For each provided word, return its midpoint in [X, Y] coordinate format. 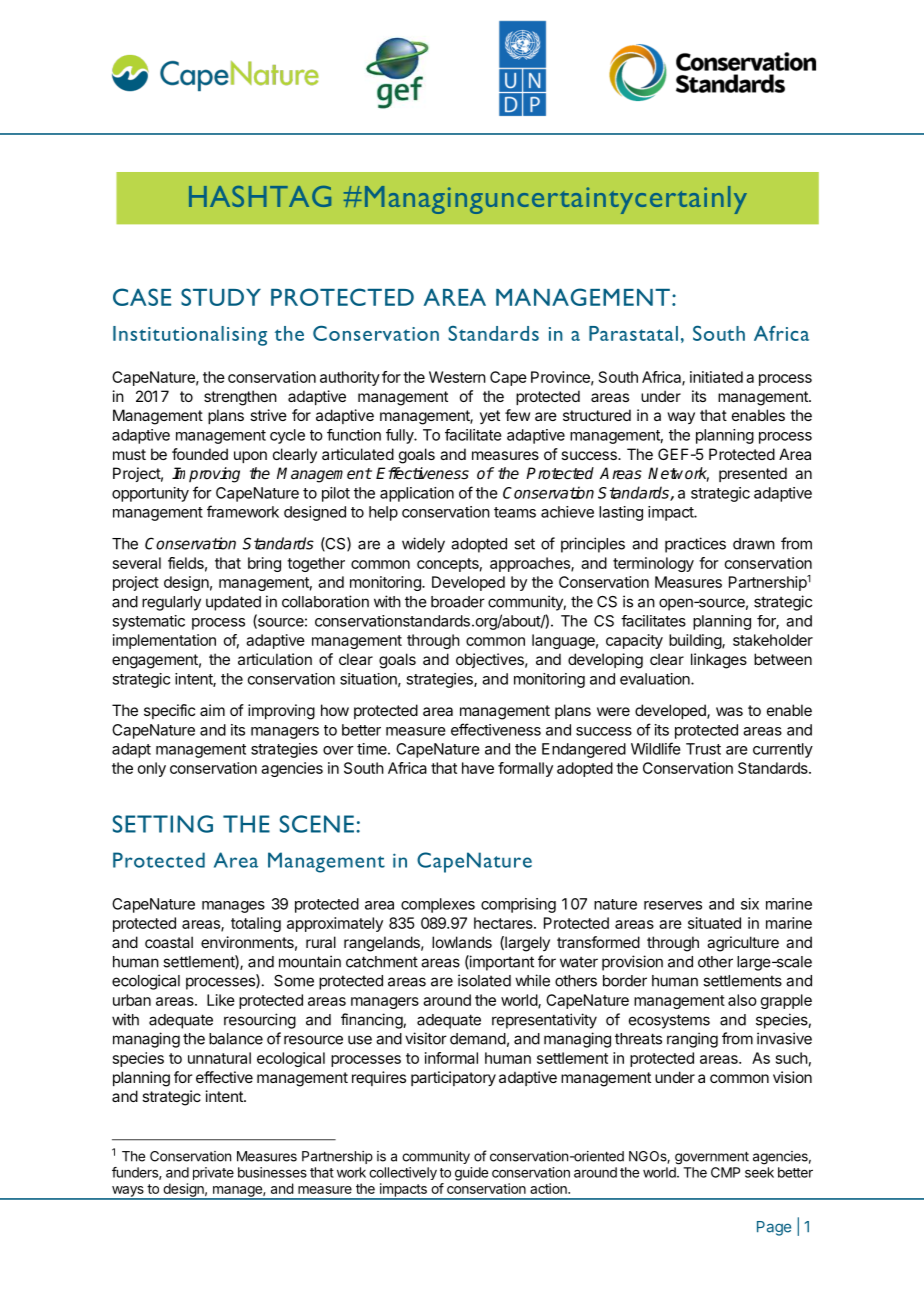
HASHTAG [260, 196]
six [750, 904]
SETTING [163, 824]
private [213, 1173]
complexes [438, 905]
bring [264, 564]
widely [423, 545]
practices [695, 545]
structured [597, 415]
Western [457, 377]
